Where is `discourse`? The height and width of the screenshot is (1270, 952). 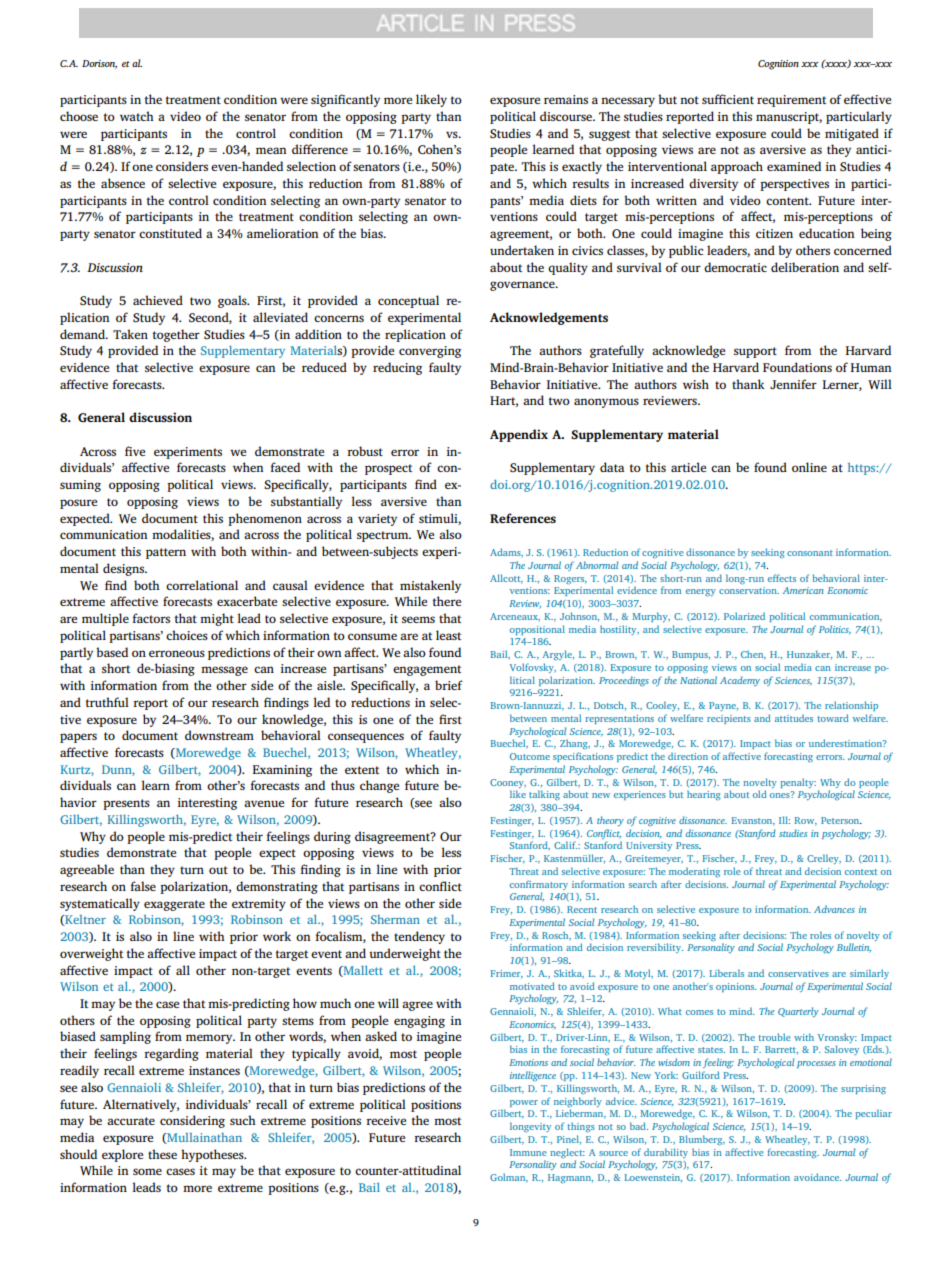 discourse is located at coordinates (567, 116).
